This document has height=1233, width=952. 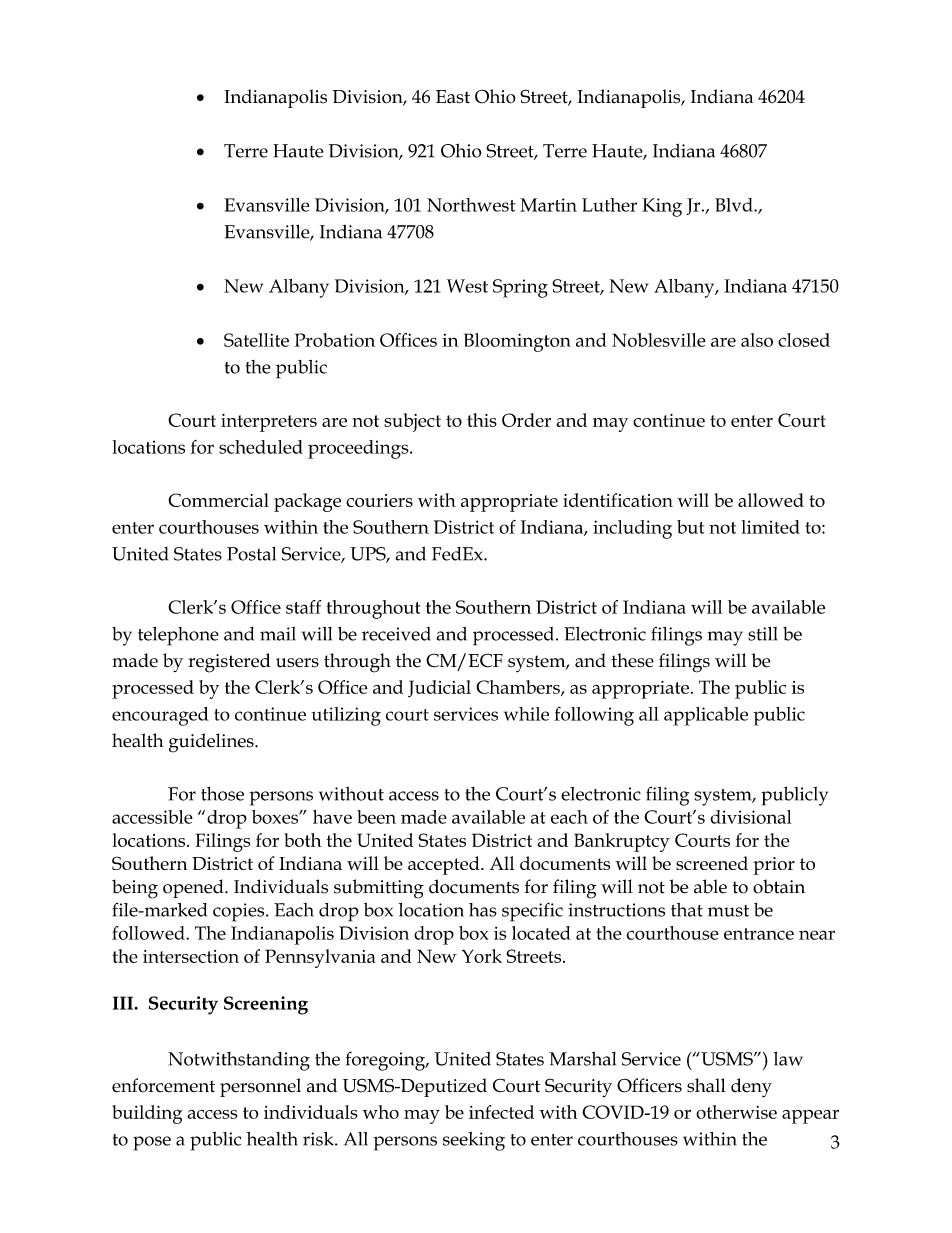 I want to click on Martin, so click(x=548, y=205).
